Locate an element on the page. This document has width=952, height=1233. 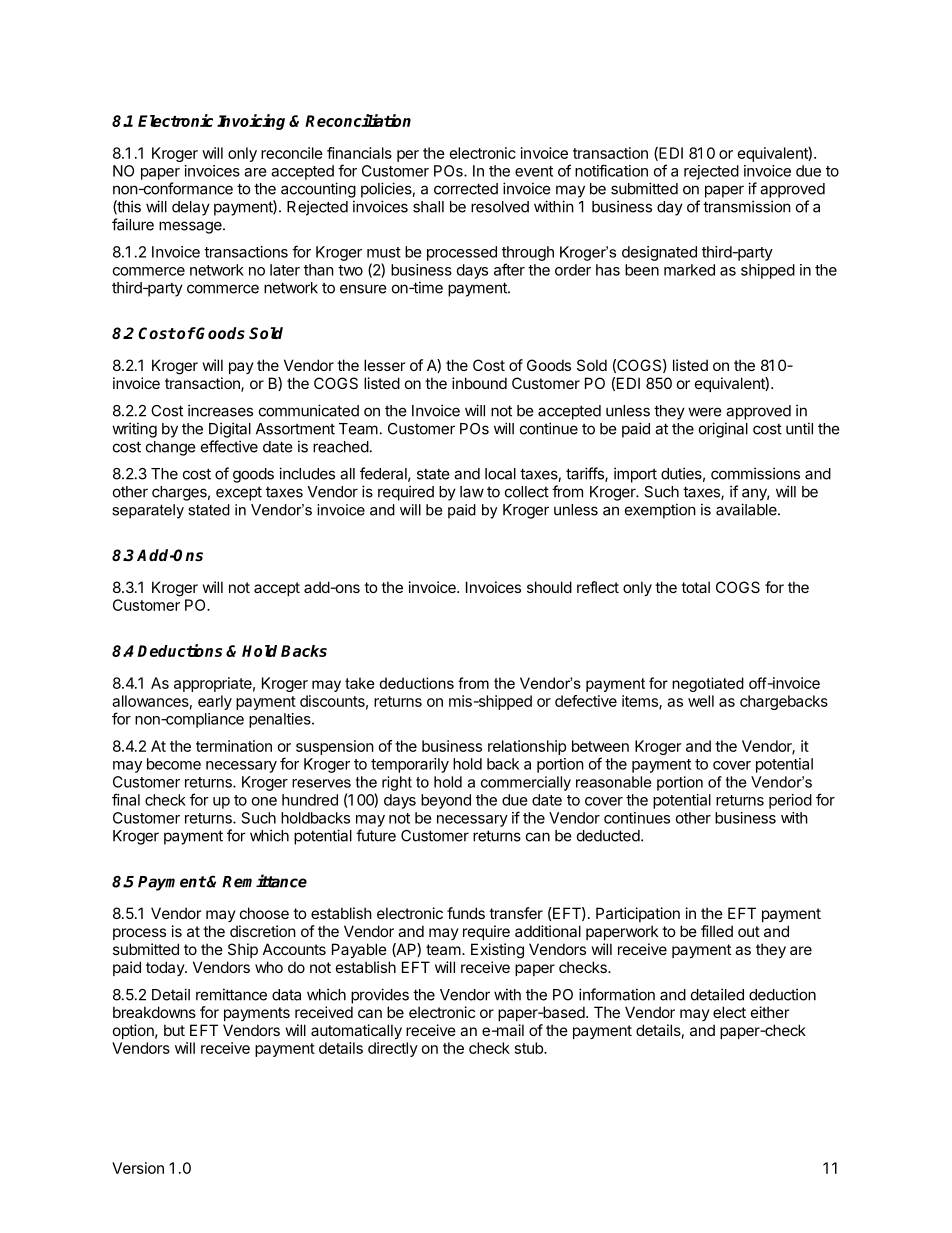
funds is located at coordinates (466, 913).
